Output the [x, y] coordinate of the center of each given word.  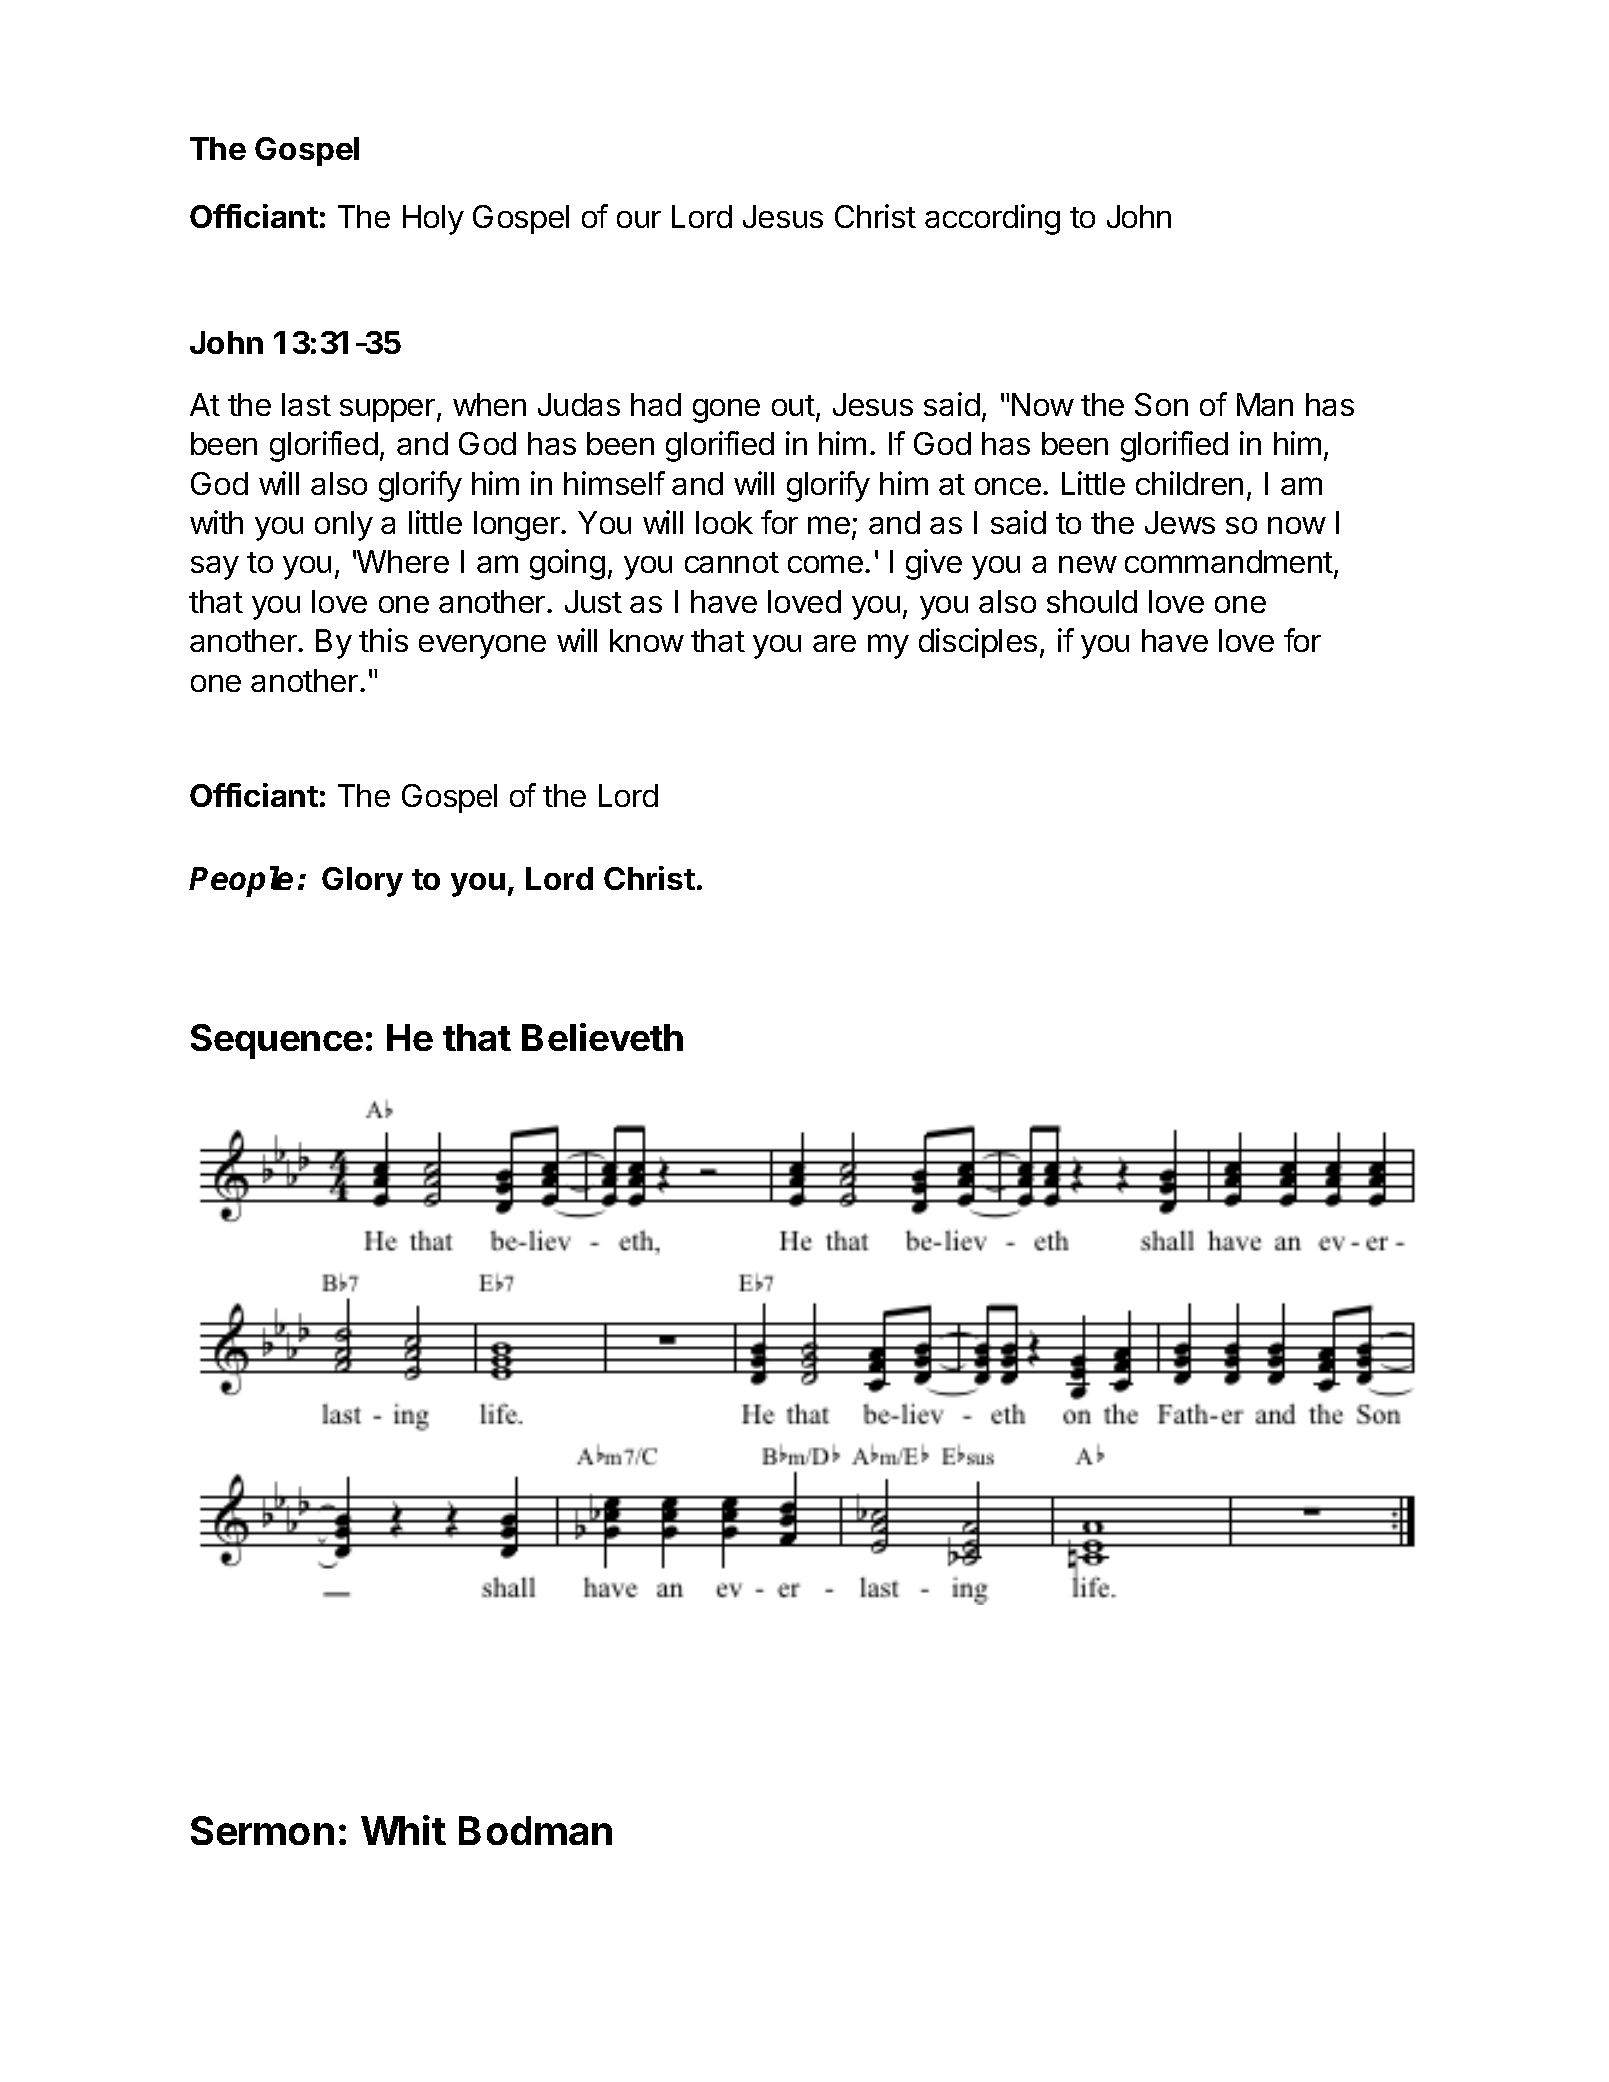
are [834, 643]
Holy [433, 220]
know [647, 640]
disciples [978, 643]
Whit [403, 1830]
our [639, 219]
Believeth [602, 1037]
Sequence [277, 1041]
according [992, 219]
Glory [362, 882]
